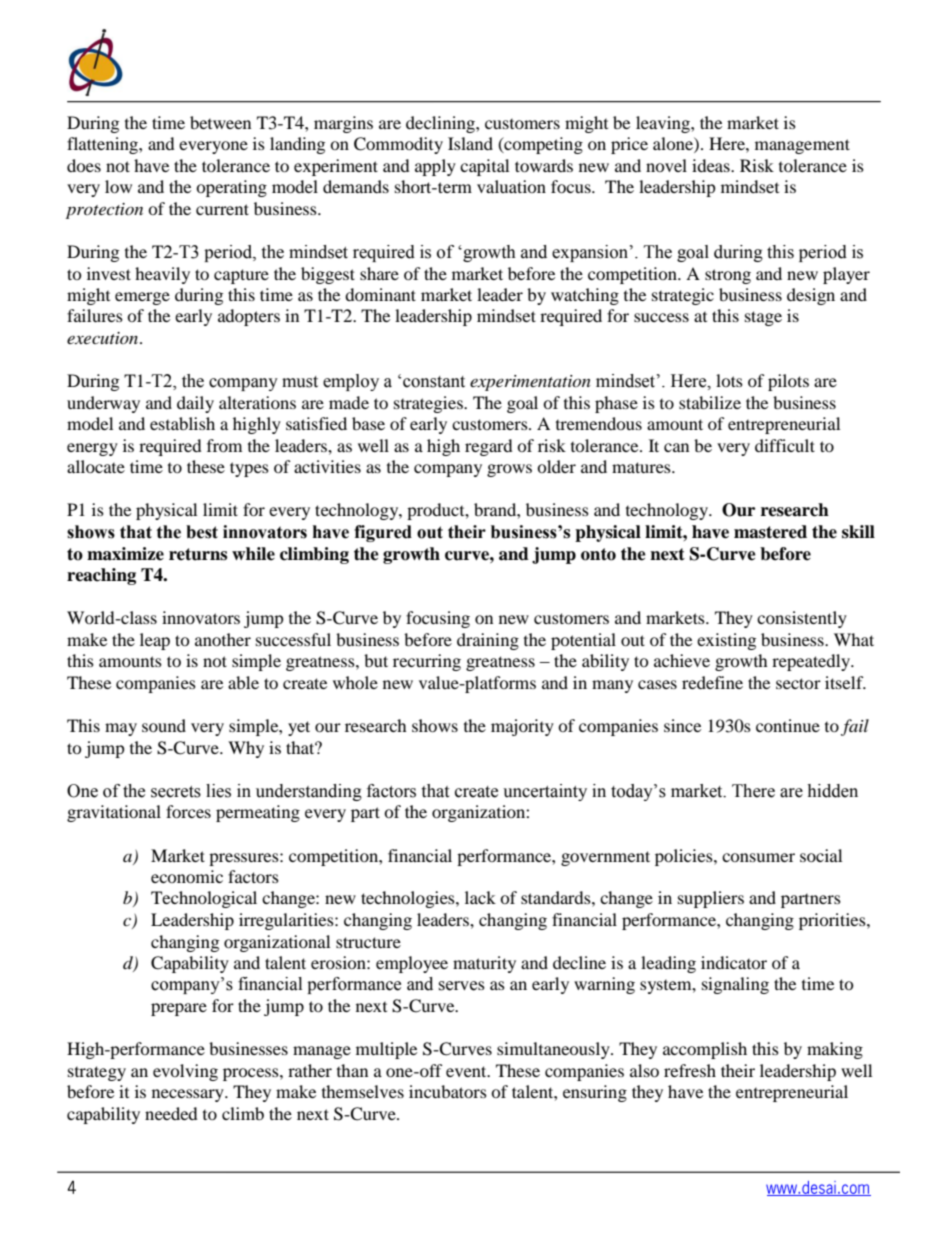  I want to click on lack, so click(480, 897).
